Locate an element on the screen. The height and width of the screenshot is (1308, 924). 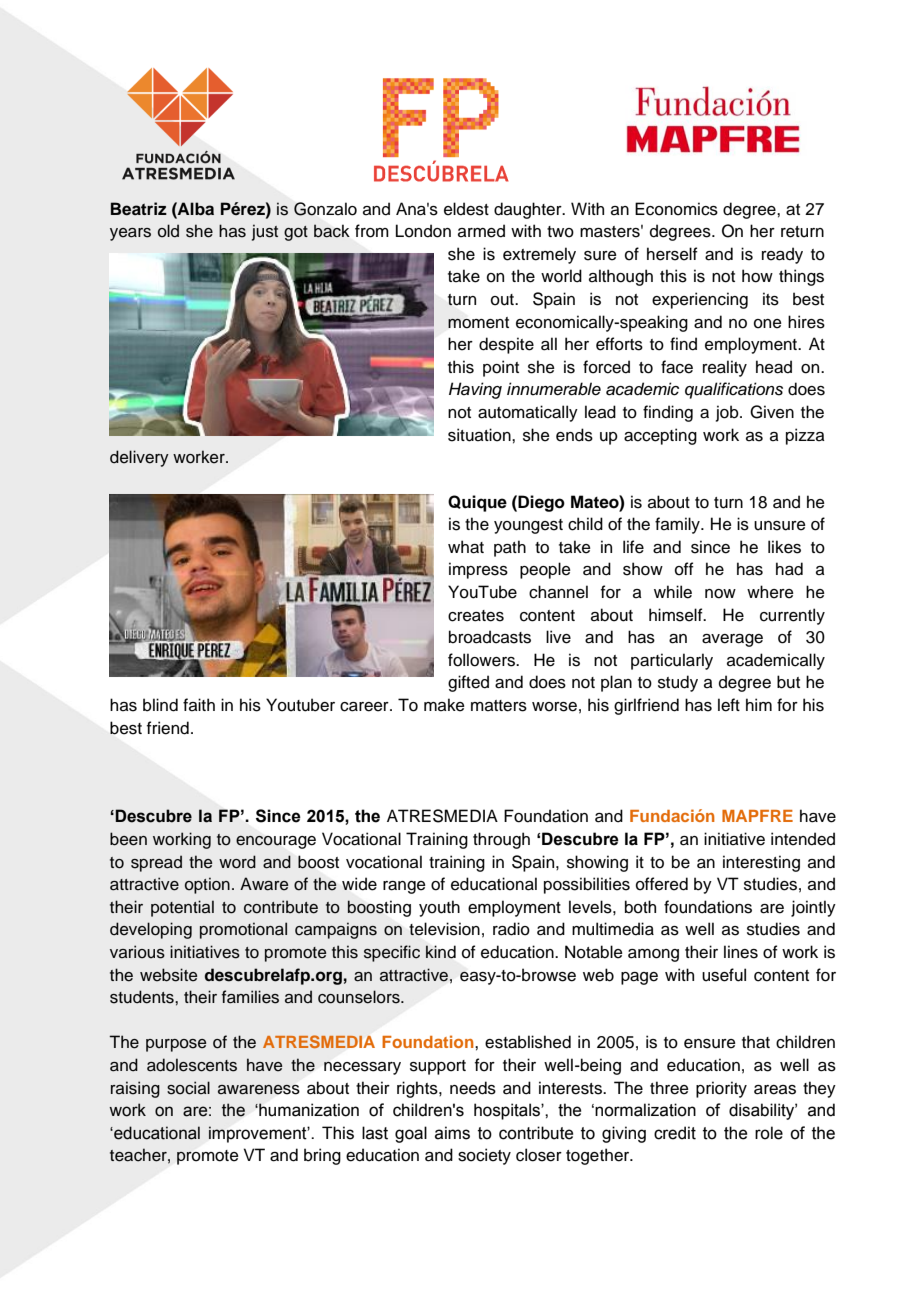
old is located at coordinates (168, 231).
